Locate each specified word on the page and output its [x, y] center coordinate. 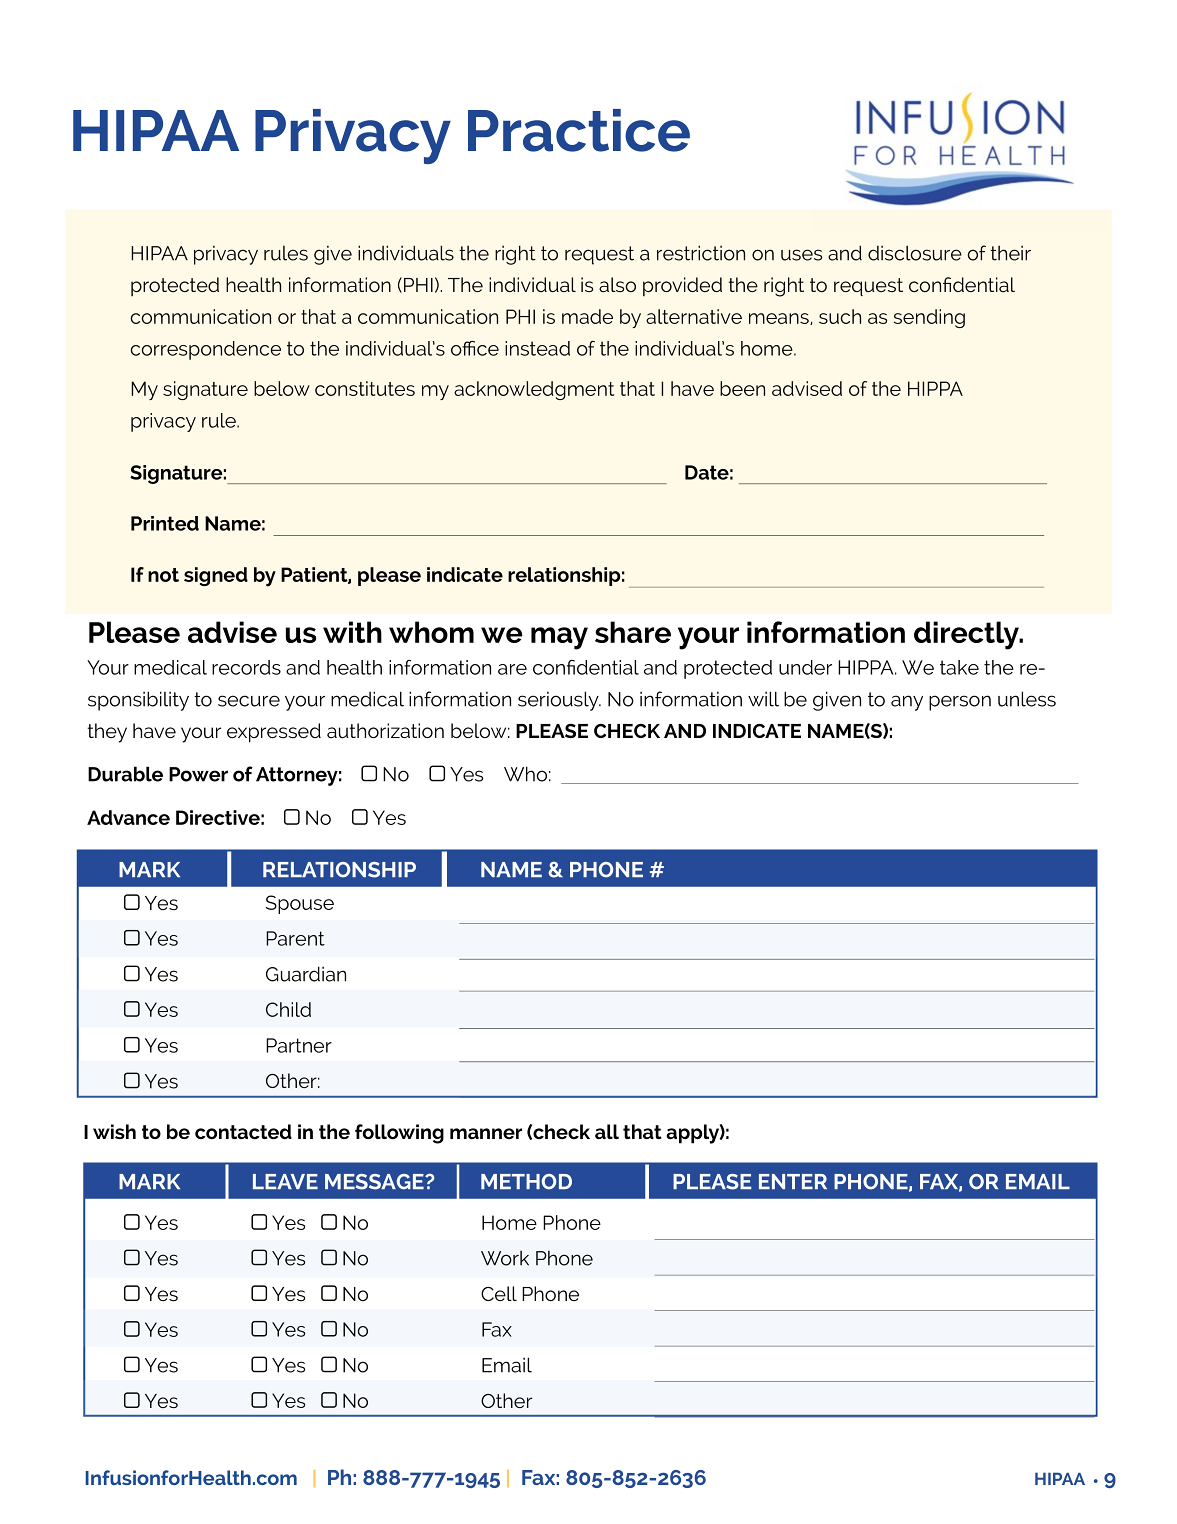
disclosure [915, 253]
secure [249, 701]
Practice [579, 130]
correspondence [205, 350]
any [907, 703]
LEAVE [285, 1181]
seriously [559, 701]
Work [505, 1258]
